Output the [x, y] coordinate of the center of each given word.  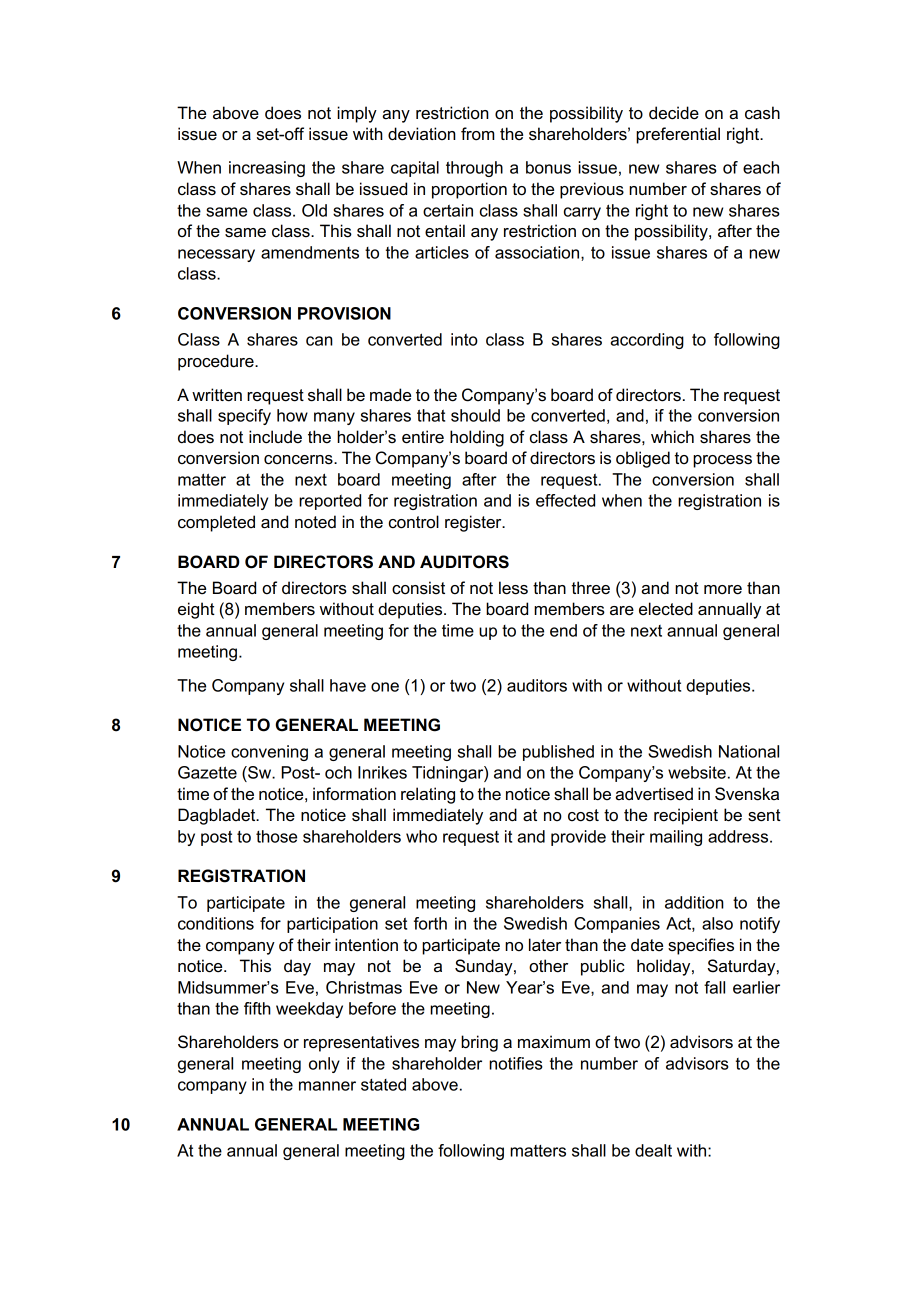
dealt [653, 1150]
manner [327, 1086]
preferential [678, 135]
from [477, 134]
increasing [267, 169]
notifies [516, 1063]
